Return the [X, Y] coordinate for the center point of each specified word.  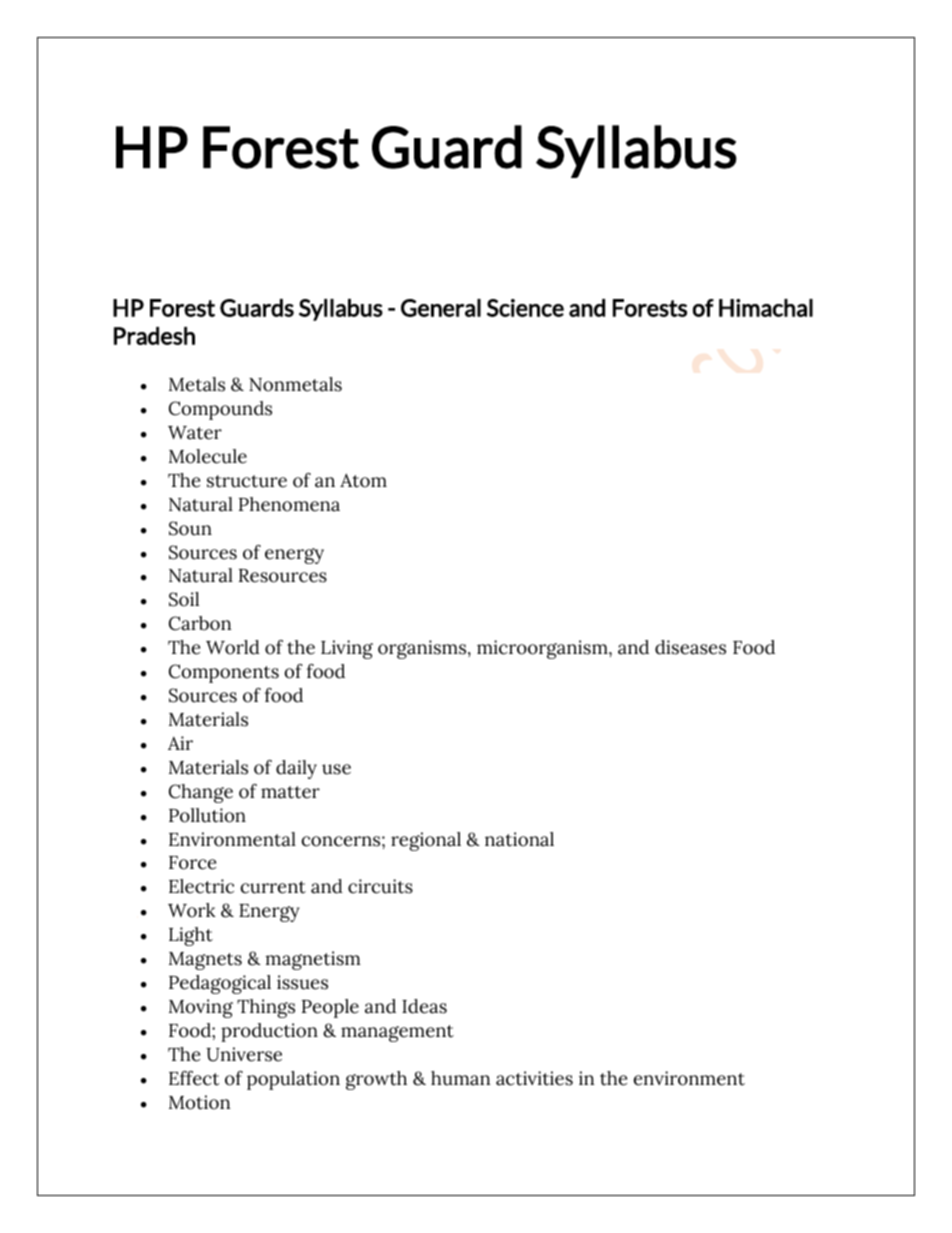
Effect [194, 1078]
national [519, 839]
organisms [423, 649]
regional [426, 841]
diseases [690, 647]
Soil [184, 599]
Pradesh [154, 336]
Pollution [207, 815]
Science [525, 308]
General [441, 308]
